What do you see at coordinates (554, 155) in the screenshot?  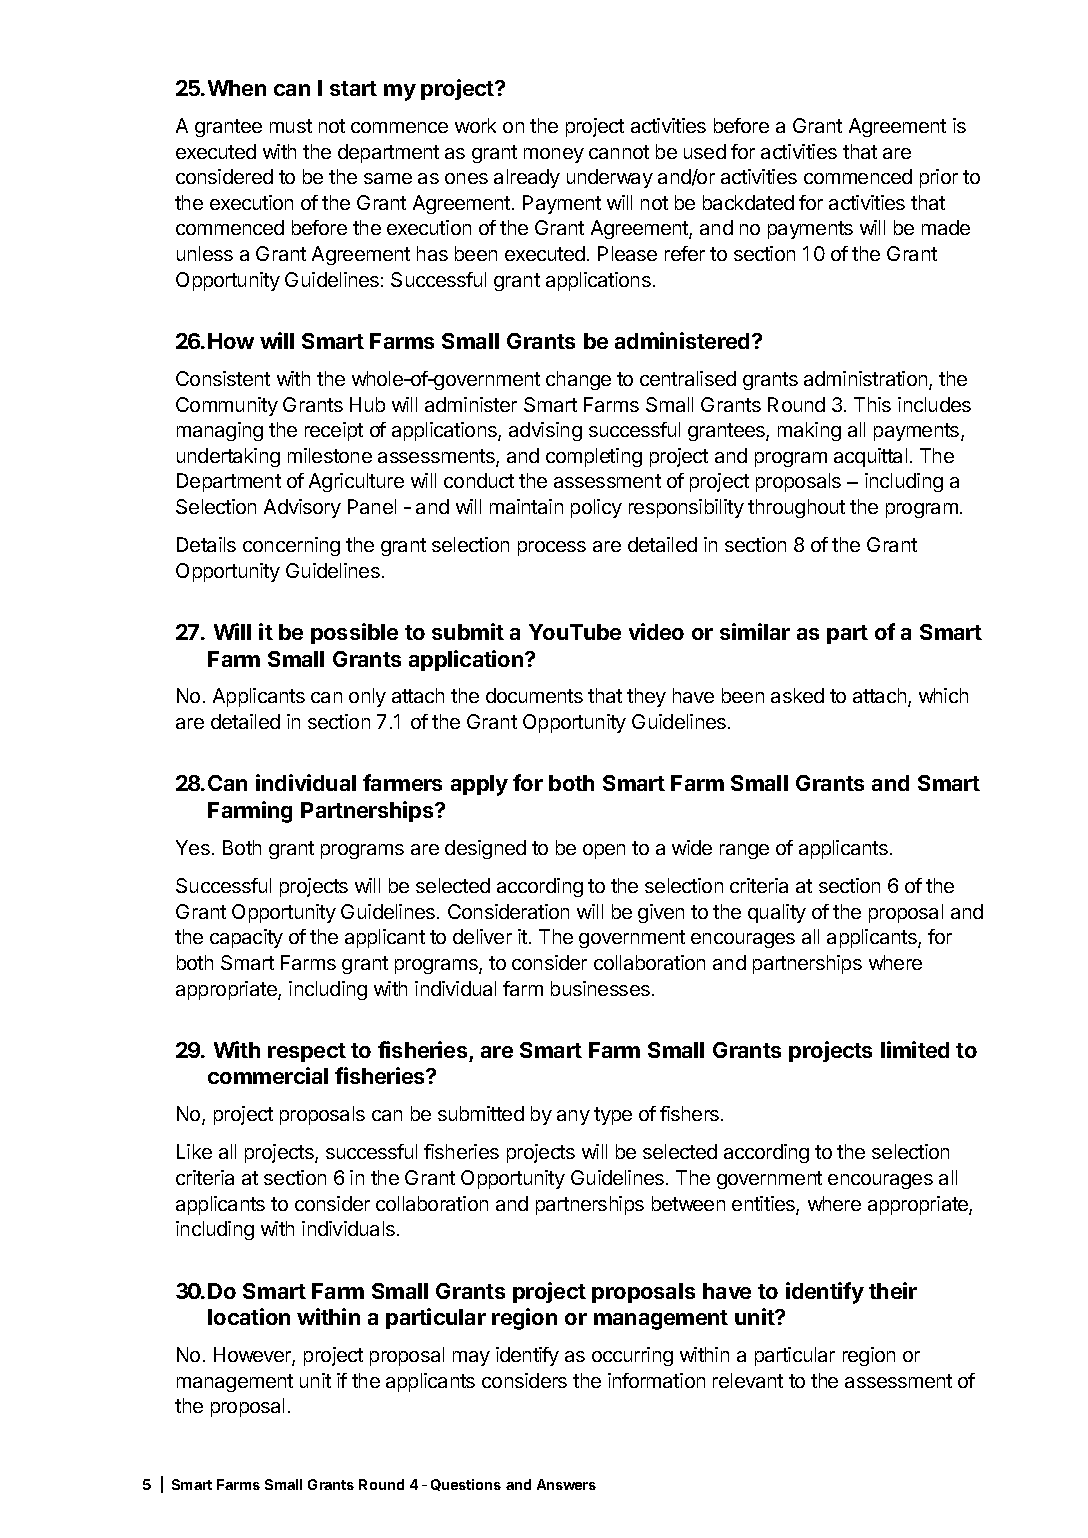 I see `money` at bounding box center [554, 155].
